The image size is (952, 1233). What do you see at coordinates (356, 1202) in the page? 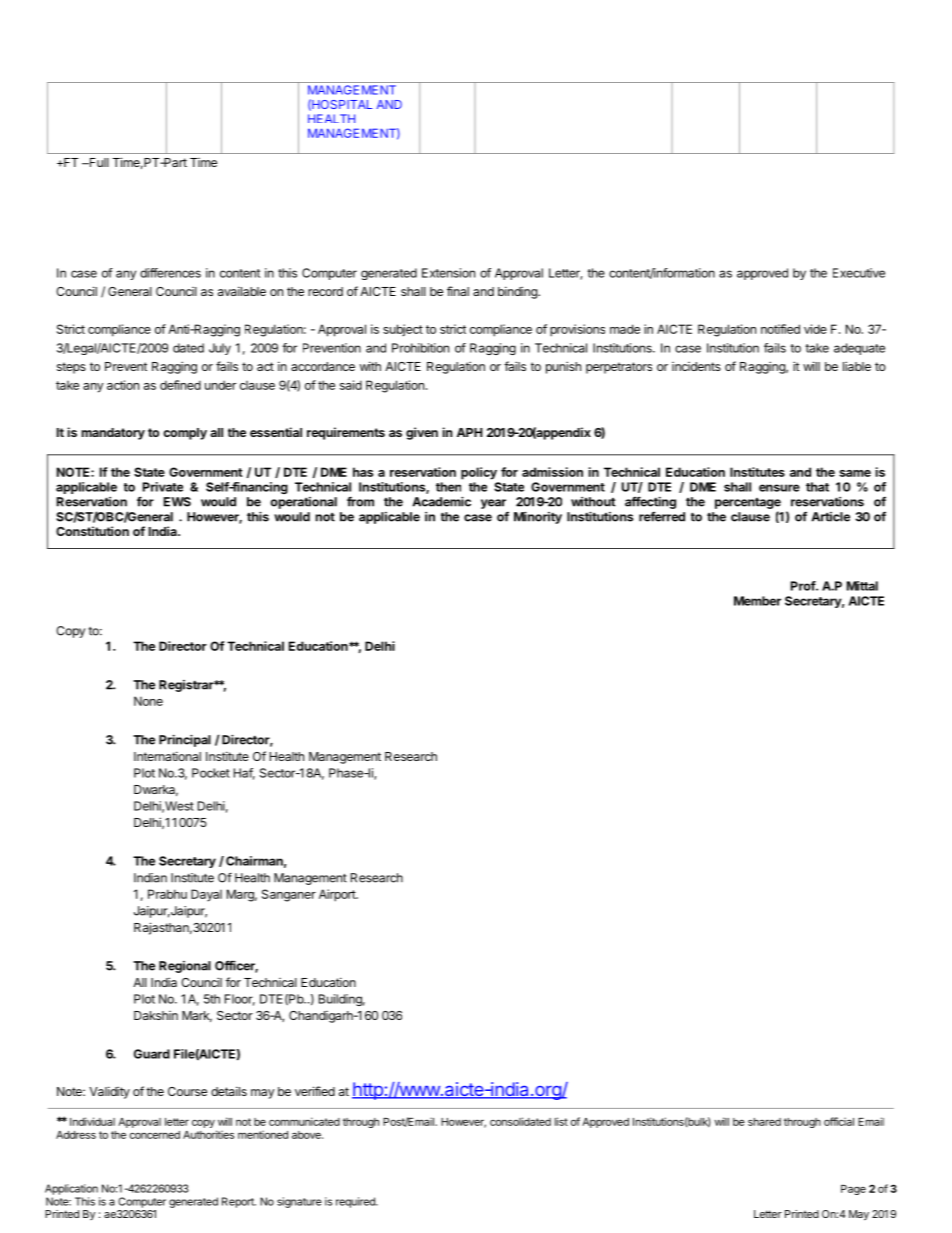
I see `required` at bounding box center [356, 1202].
